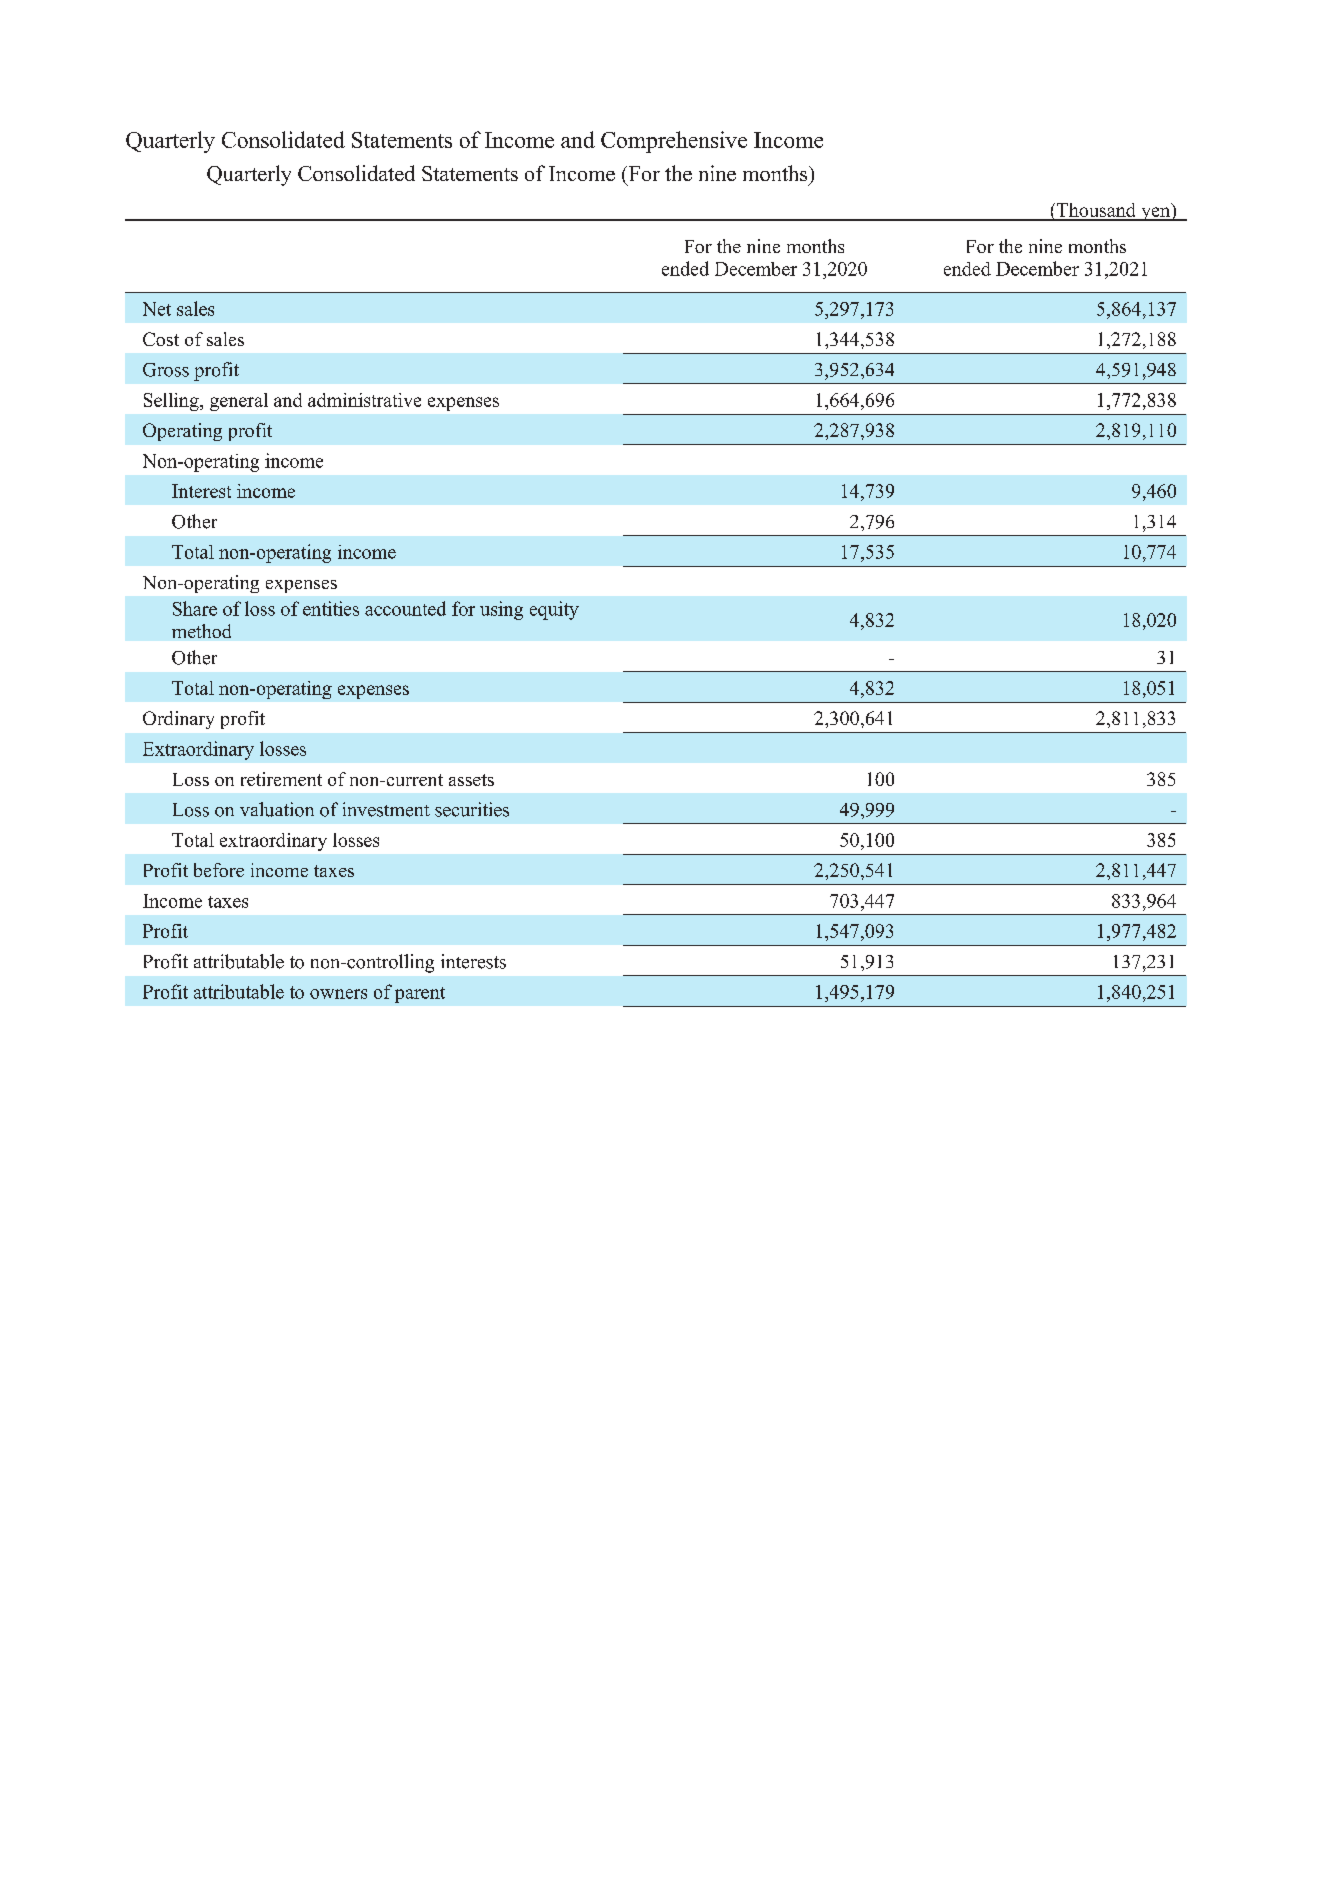 This screenshot has width=1340, height=1895. I want to click on yen, so click(1156, 214).
